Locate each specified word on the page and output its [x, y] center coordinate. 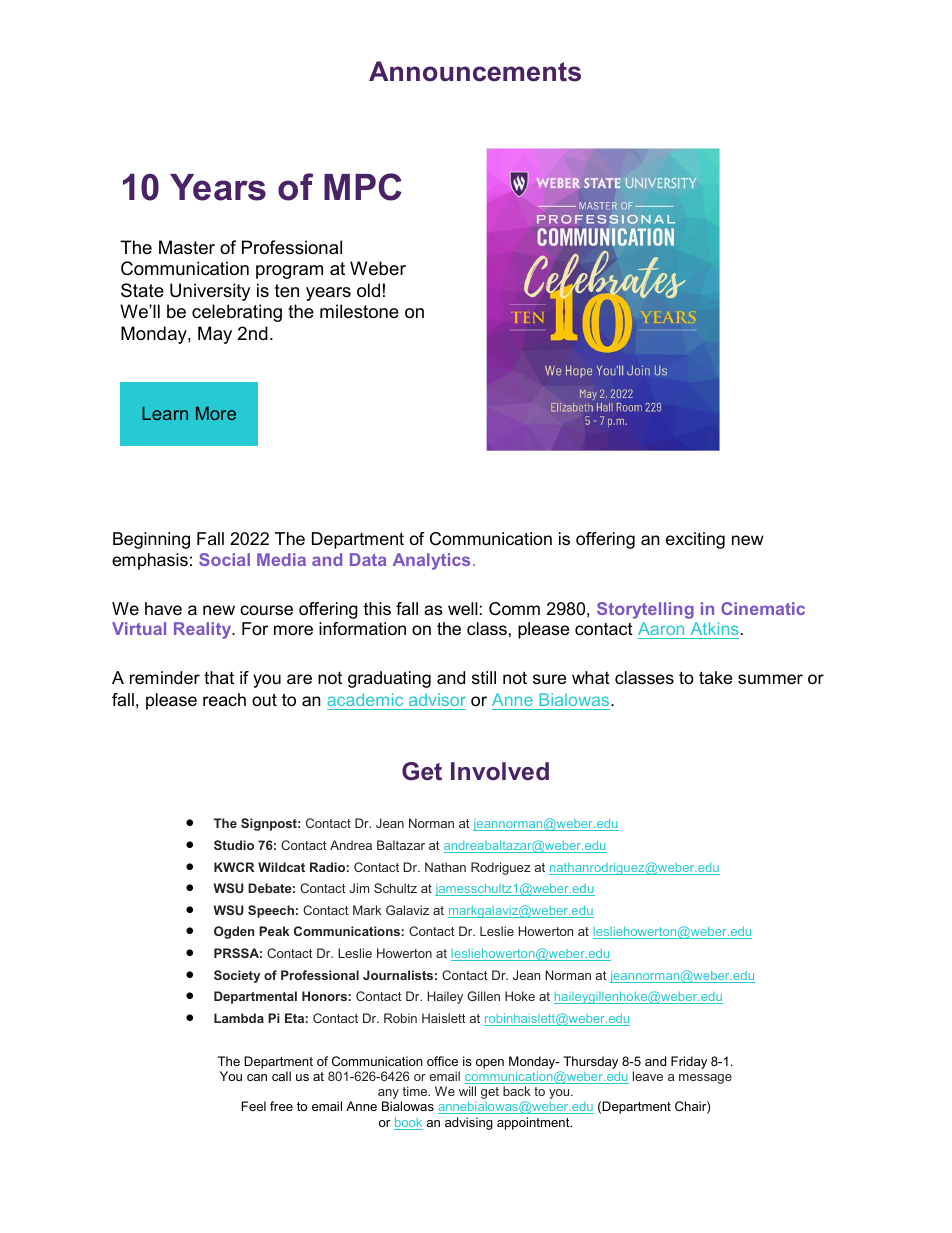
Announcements [475, 71]
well [463, 608]
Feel [254, 1106]
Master [187, 247]
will [467, 1091]
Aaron [661, 628]
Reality [204, 630]
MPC [363, 187]
